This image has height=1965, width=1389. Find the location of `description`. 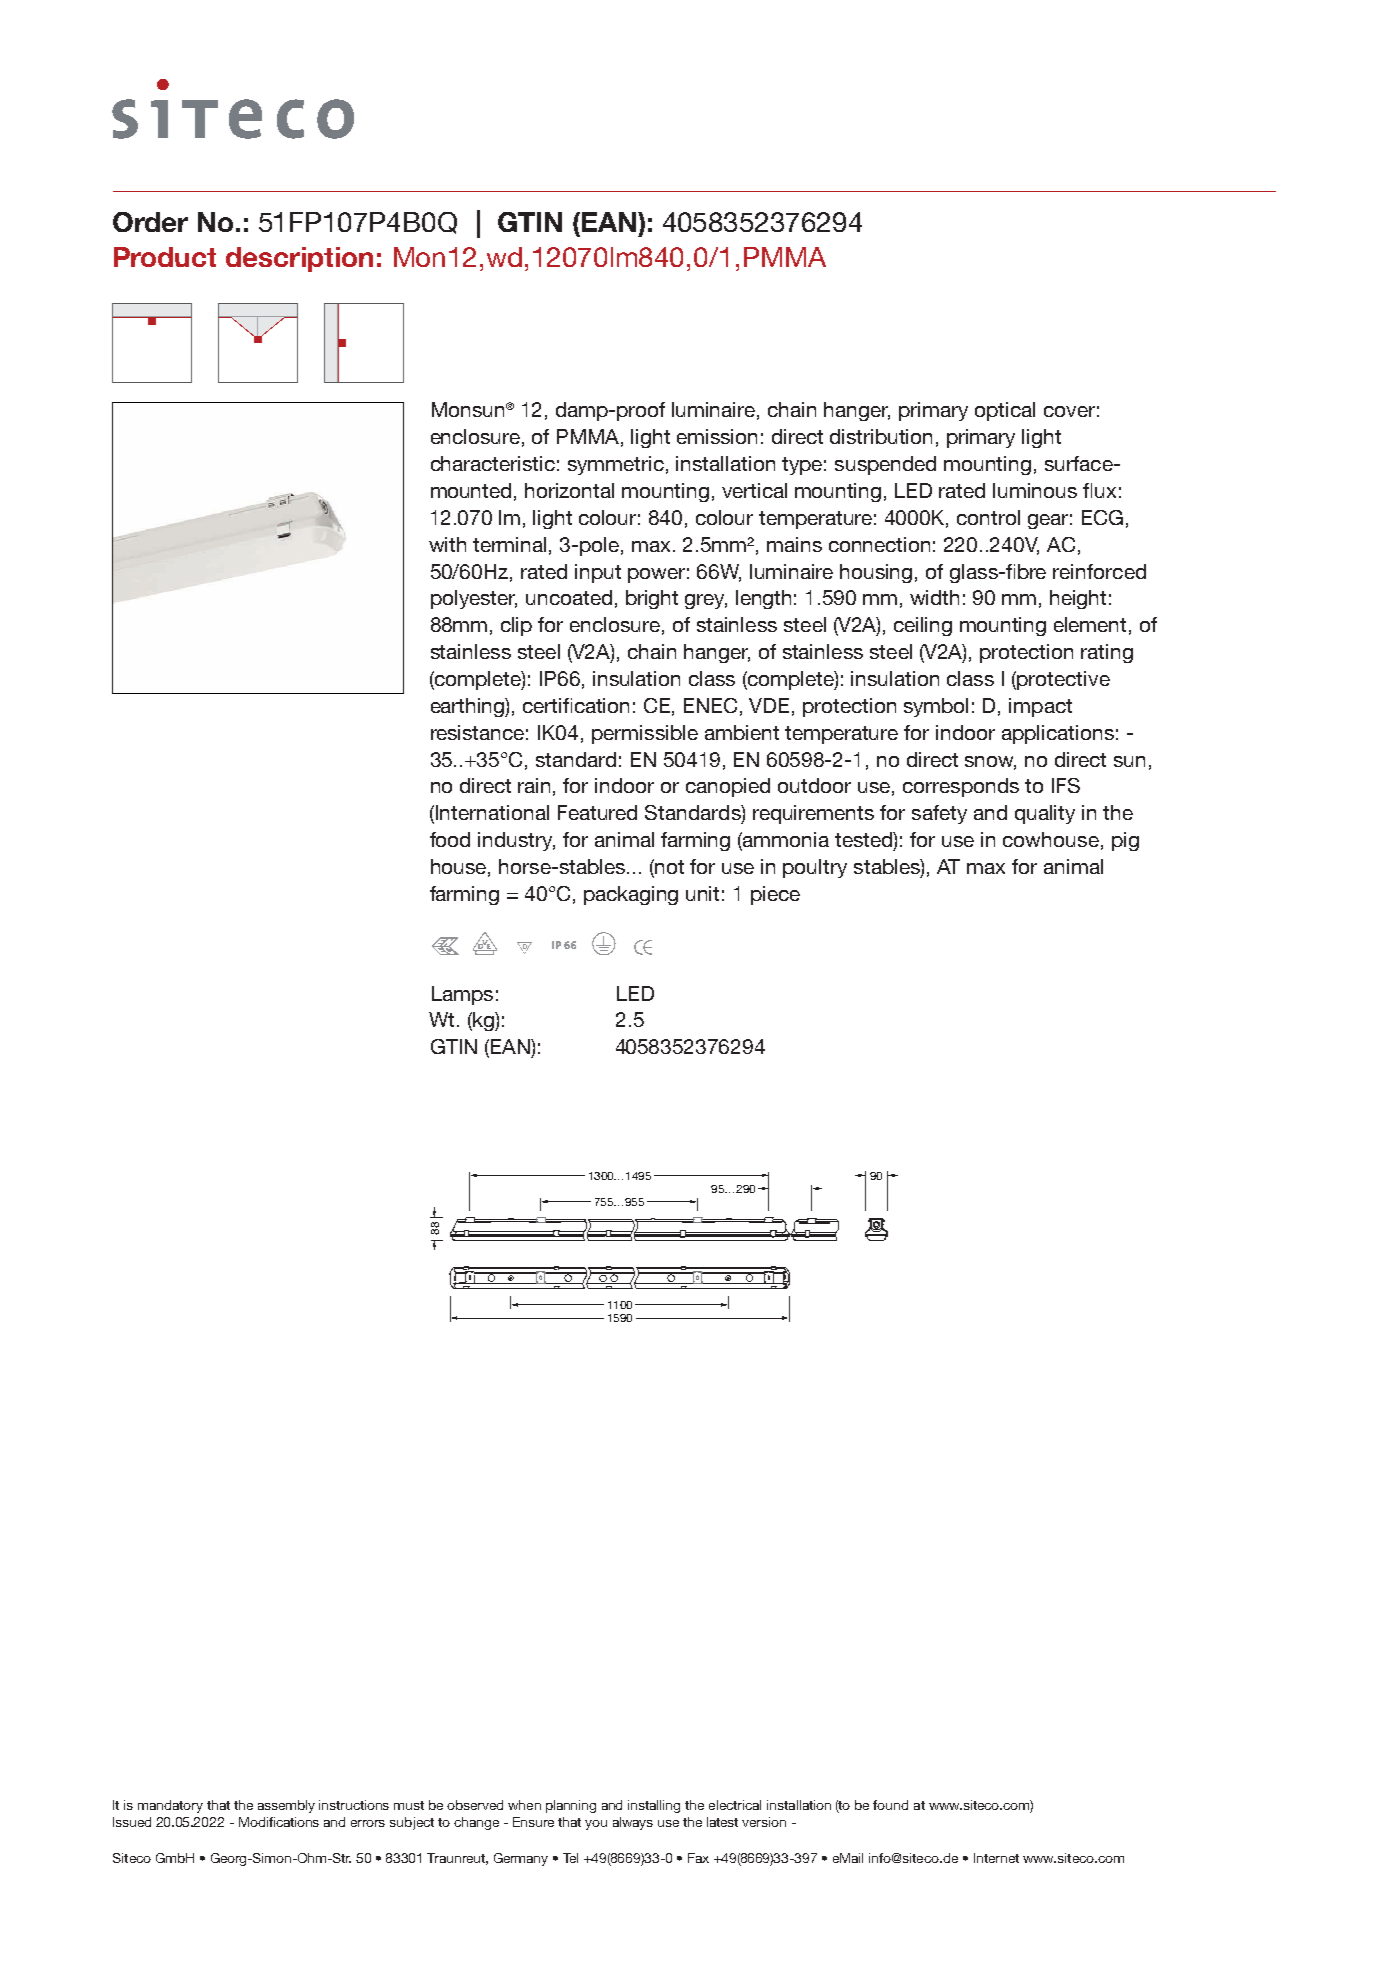

description is located at coordinates (299, 259).
